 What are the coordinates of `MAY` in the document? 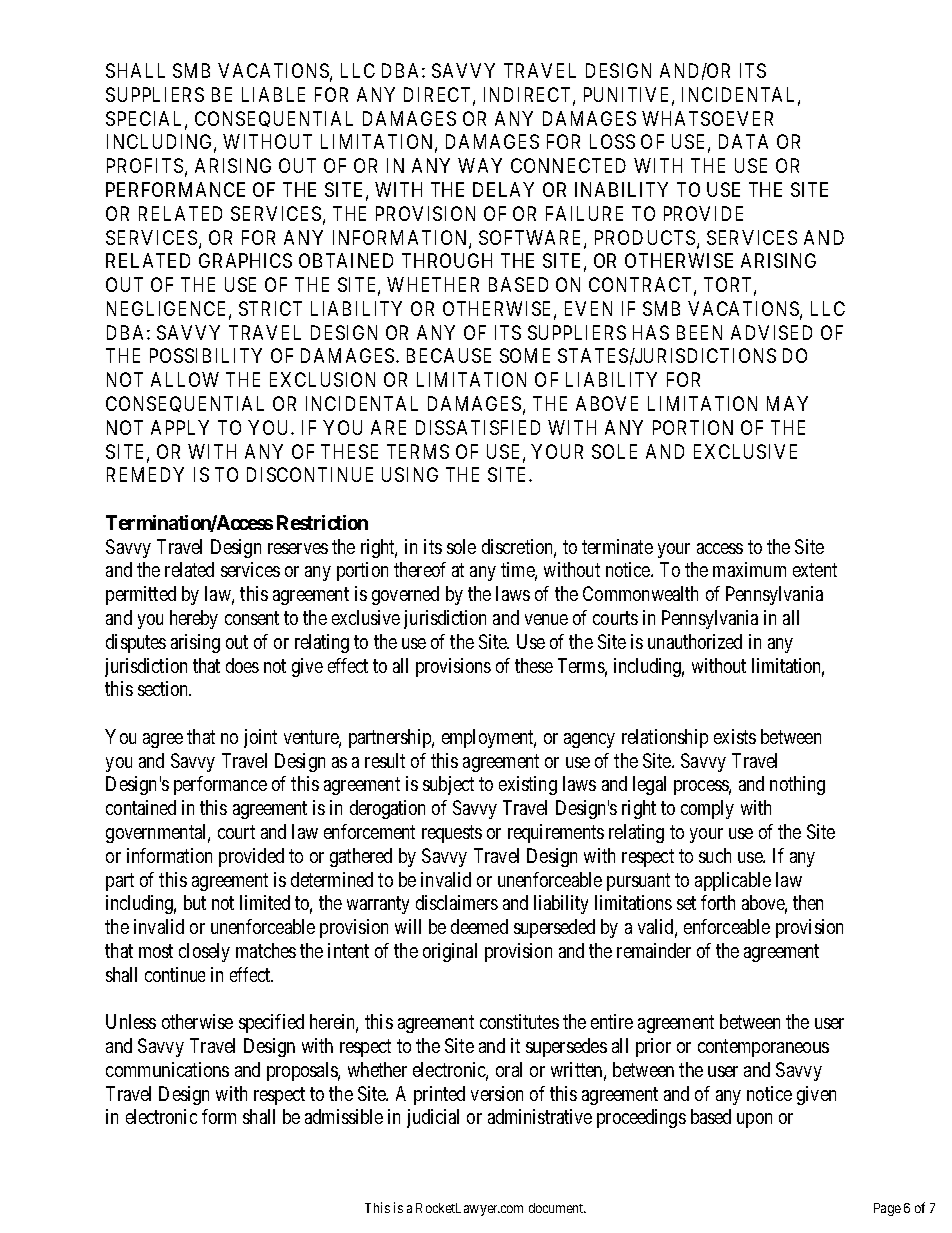 It's located at (787, 403).
